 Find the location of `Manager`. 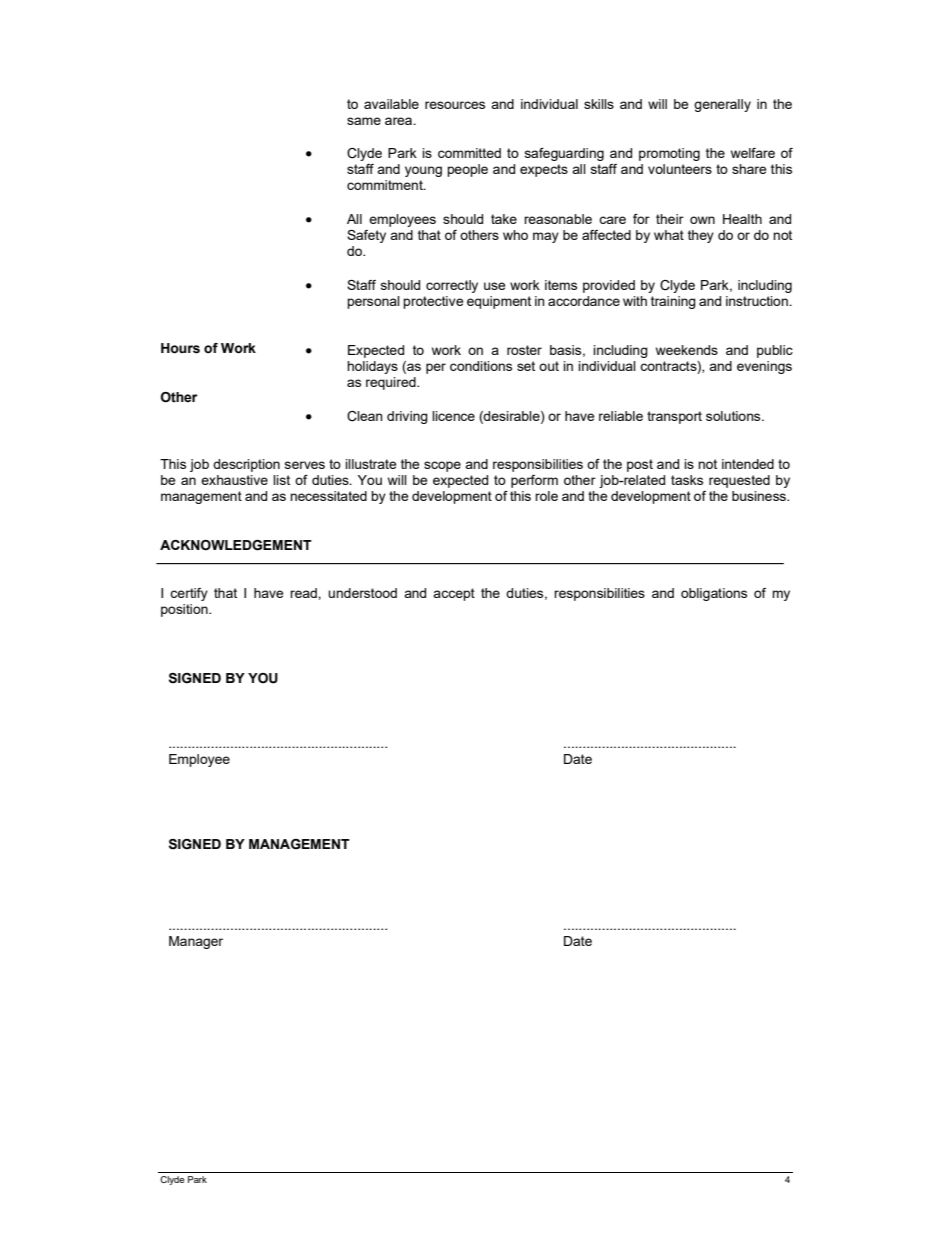

Manager is located at coordinates (196, 942).
